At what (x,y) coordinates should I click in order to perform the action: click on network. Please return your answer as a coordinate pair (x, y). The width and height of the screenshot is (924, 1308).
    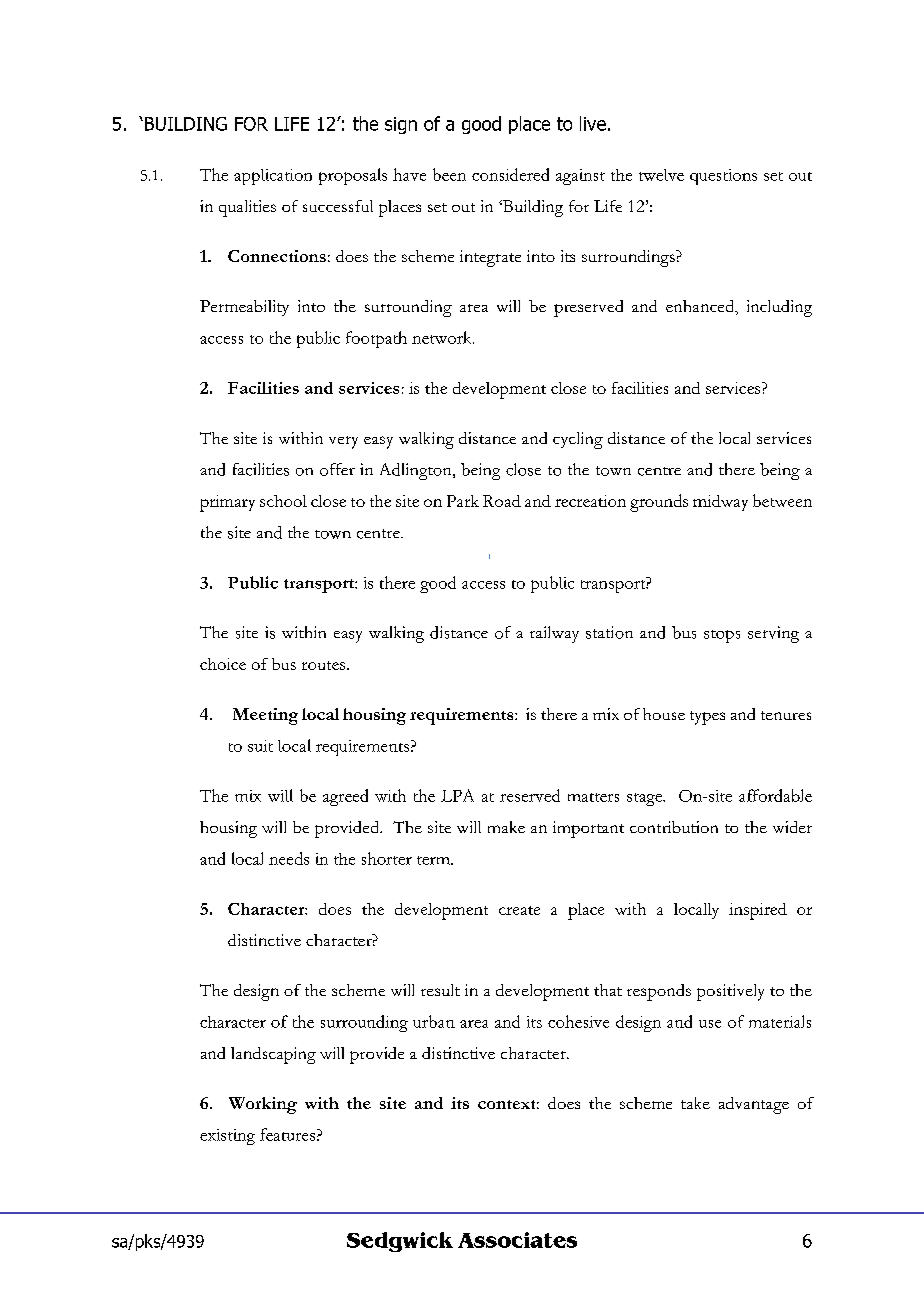
    Looking at the image, I should click on (443, 337).
